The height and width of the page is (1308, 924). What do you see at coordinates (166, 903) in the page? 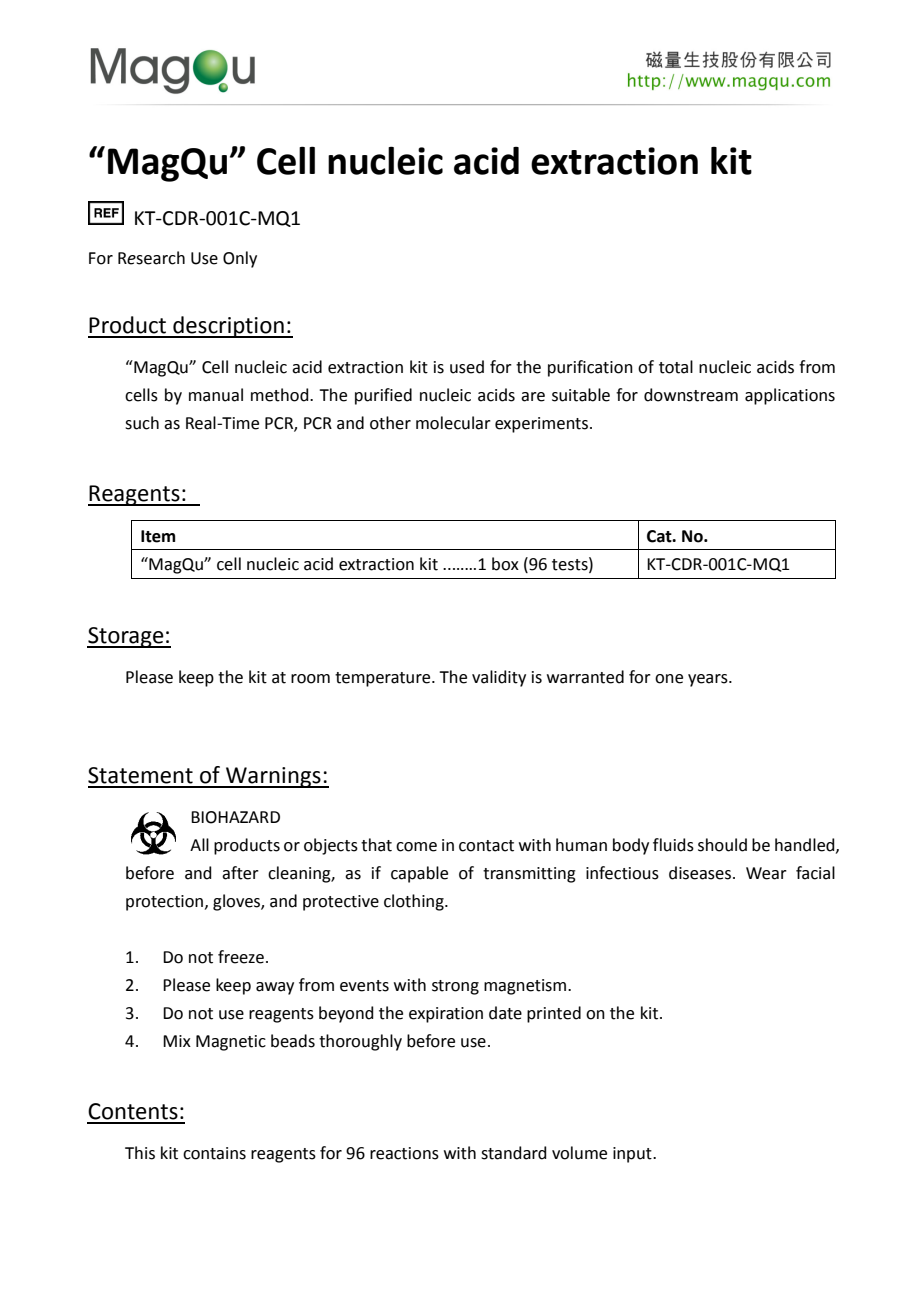
I see `protection` at bounding box center [166, 903].
